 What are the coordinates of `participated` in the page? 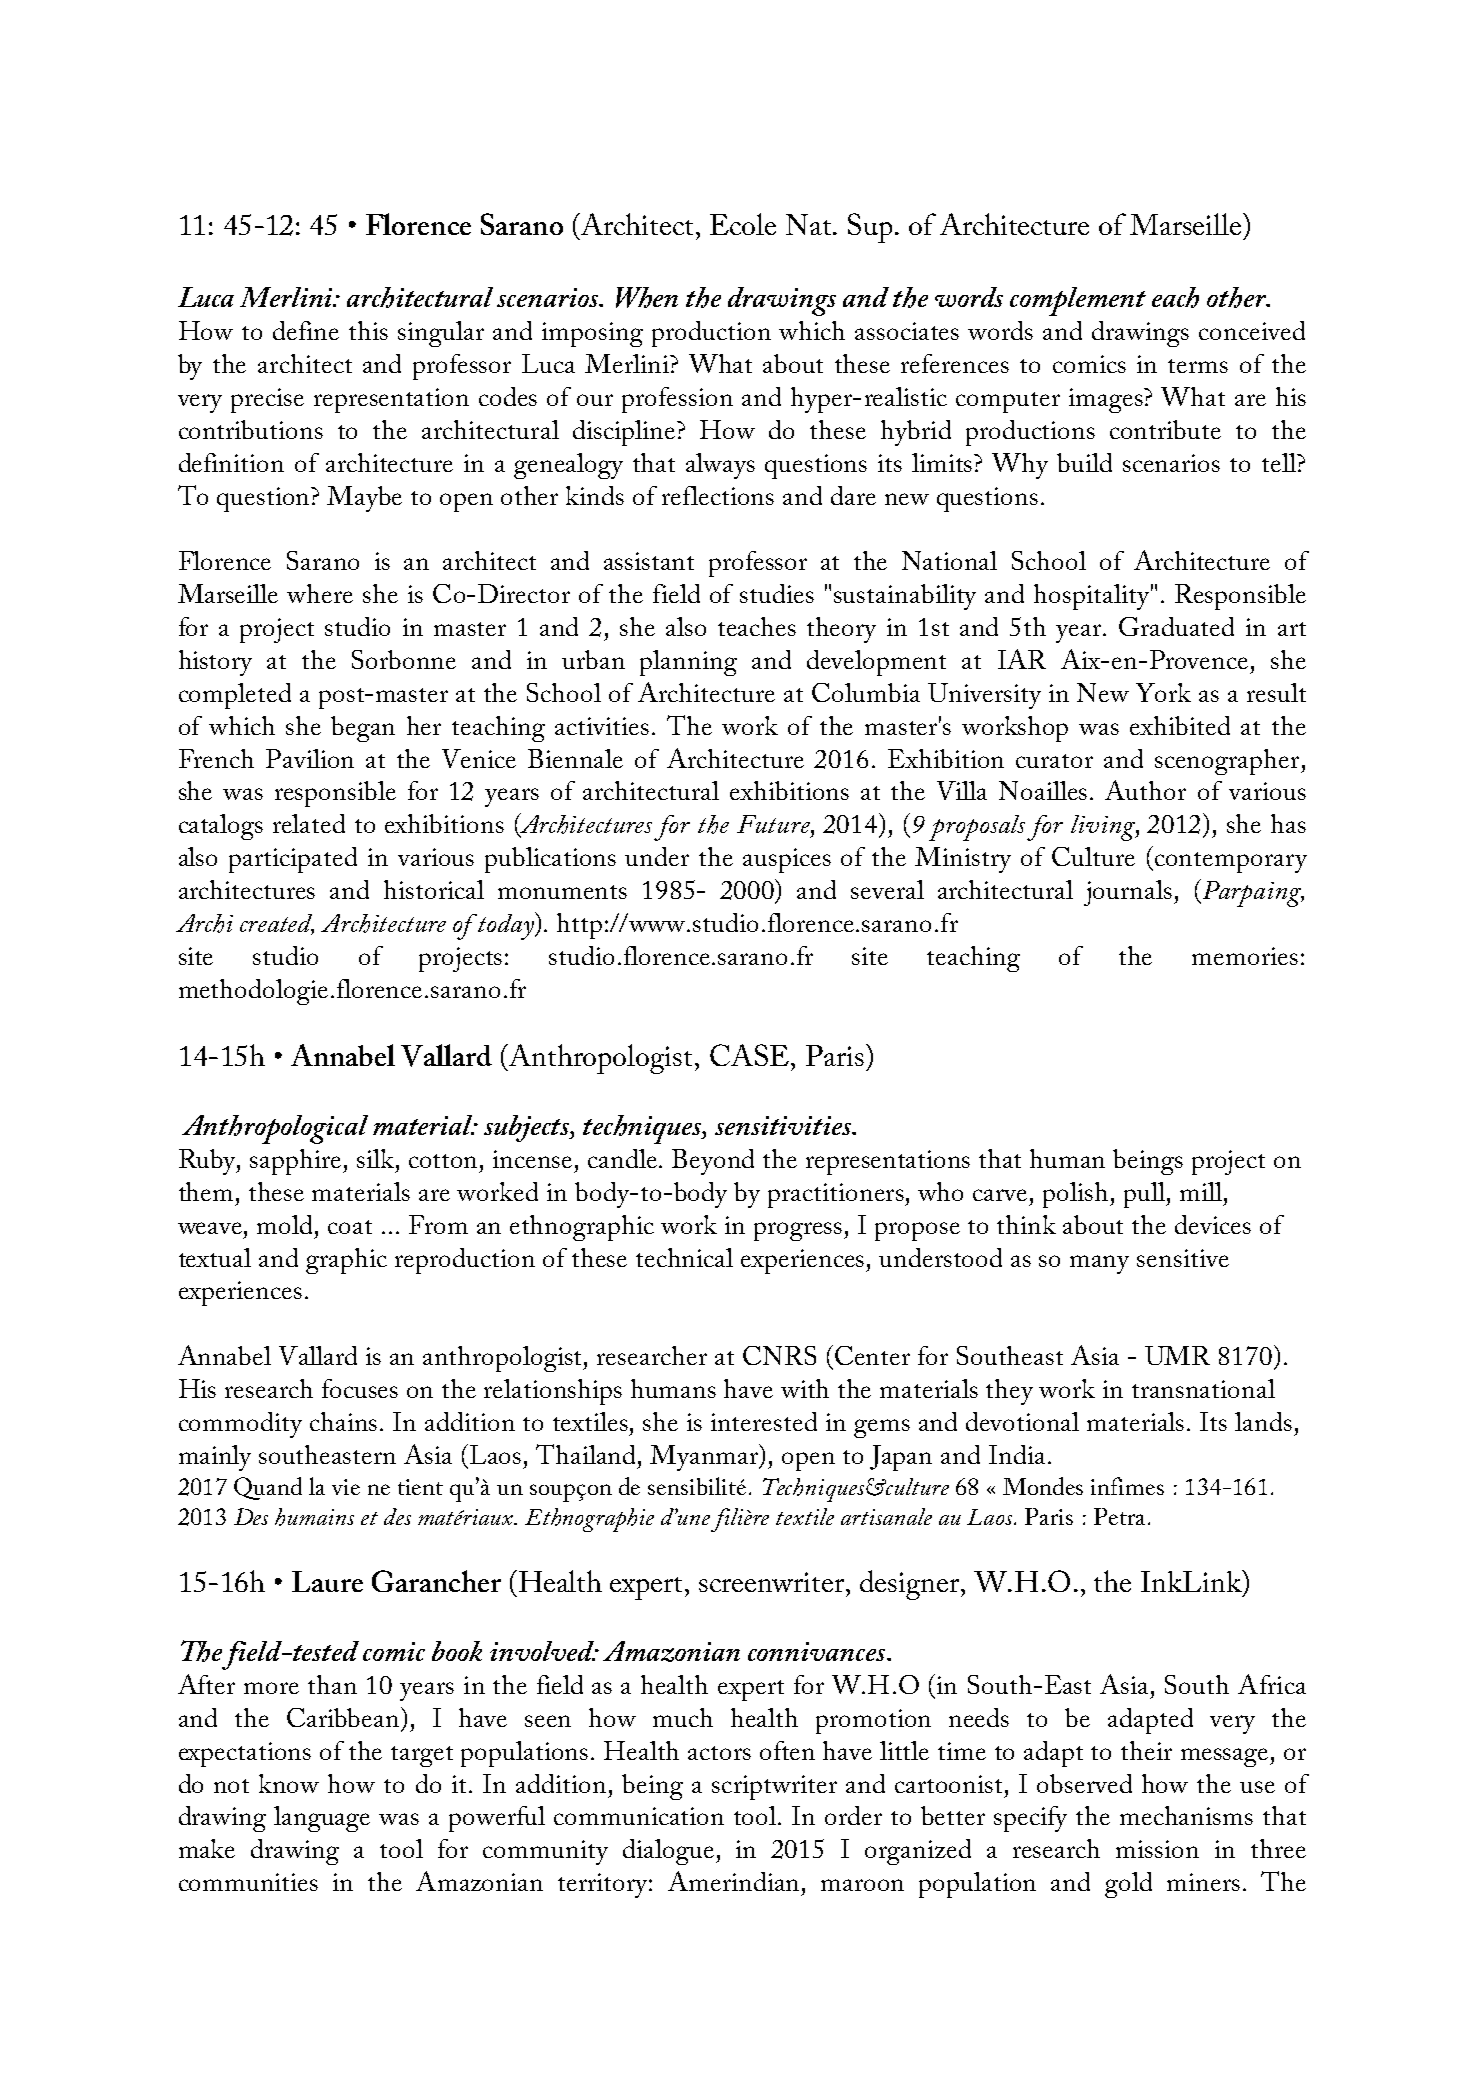 It's located at (293, 860).
